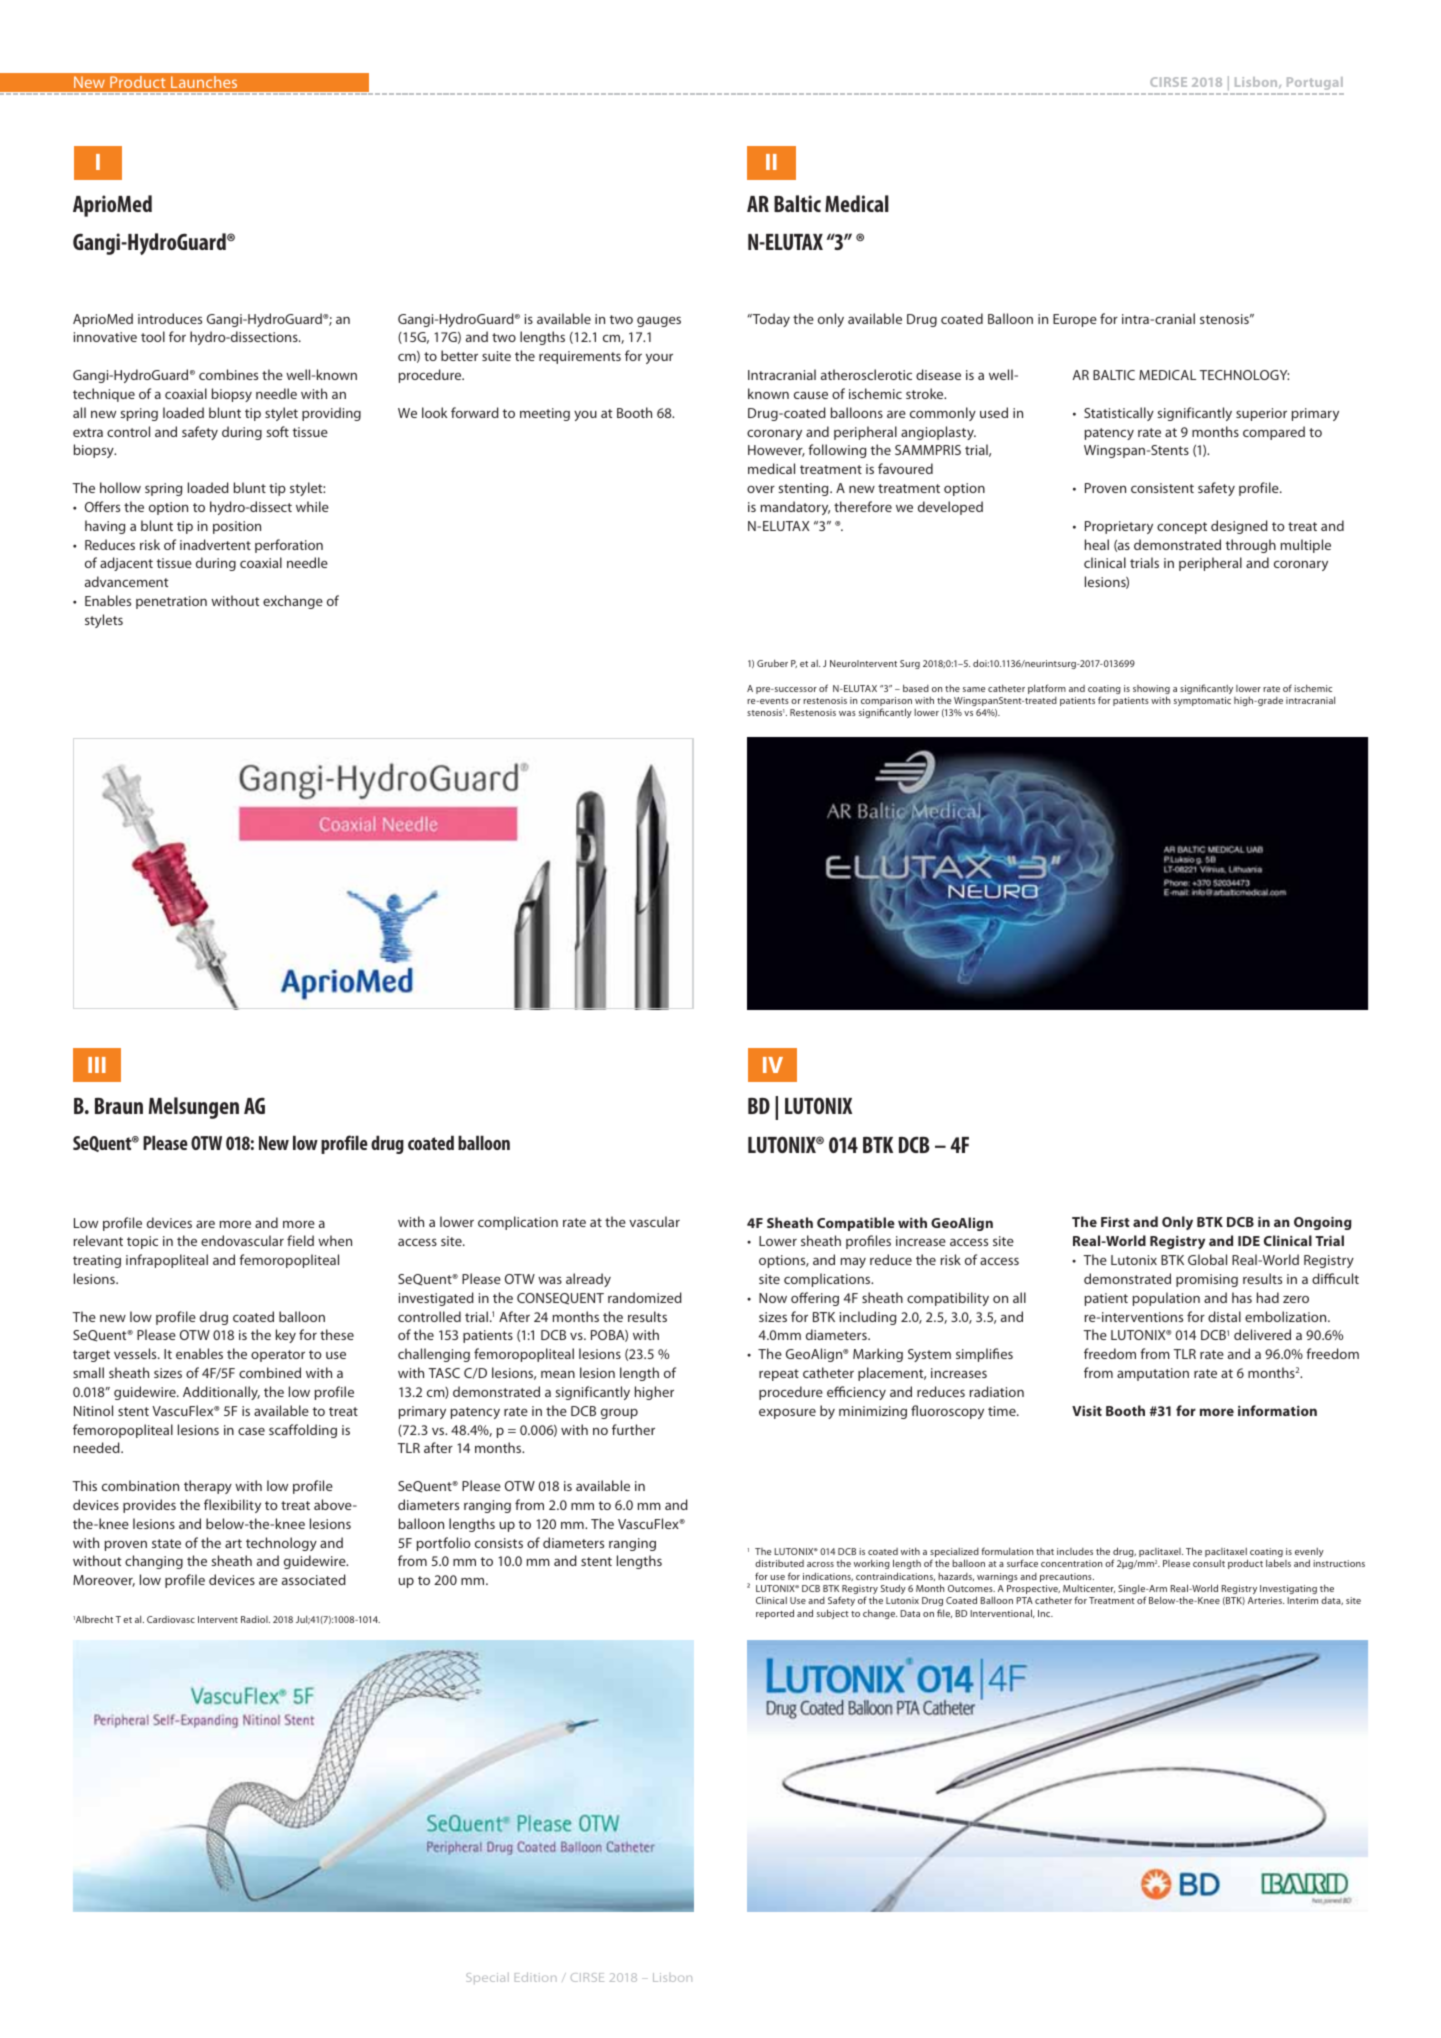 The height and width of the screenshot is (2038, 1441). What do you see at coordinates (1266, 1600) in the screenshot?
I see `Arteries` at bounding box center [1266, 1600].
